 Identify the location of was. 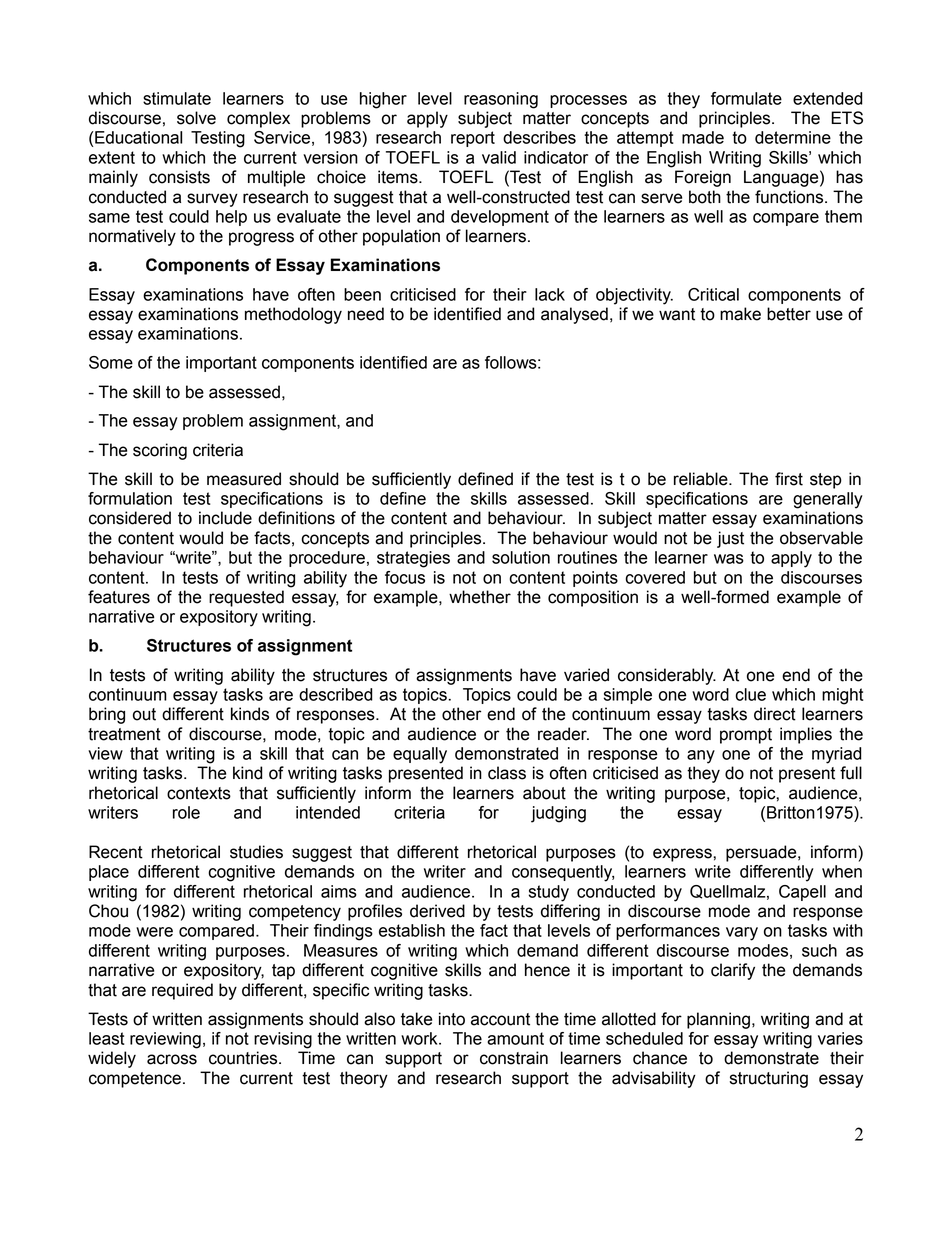
(729, 559).
